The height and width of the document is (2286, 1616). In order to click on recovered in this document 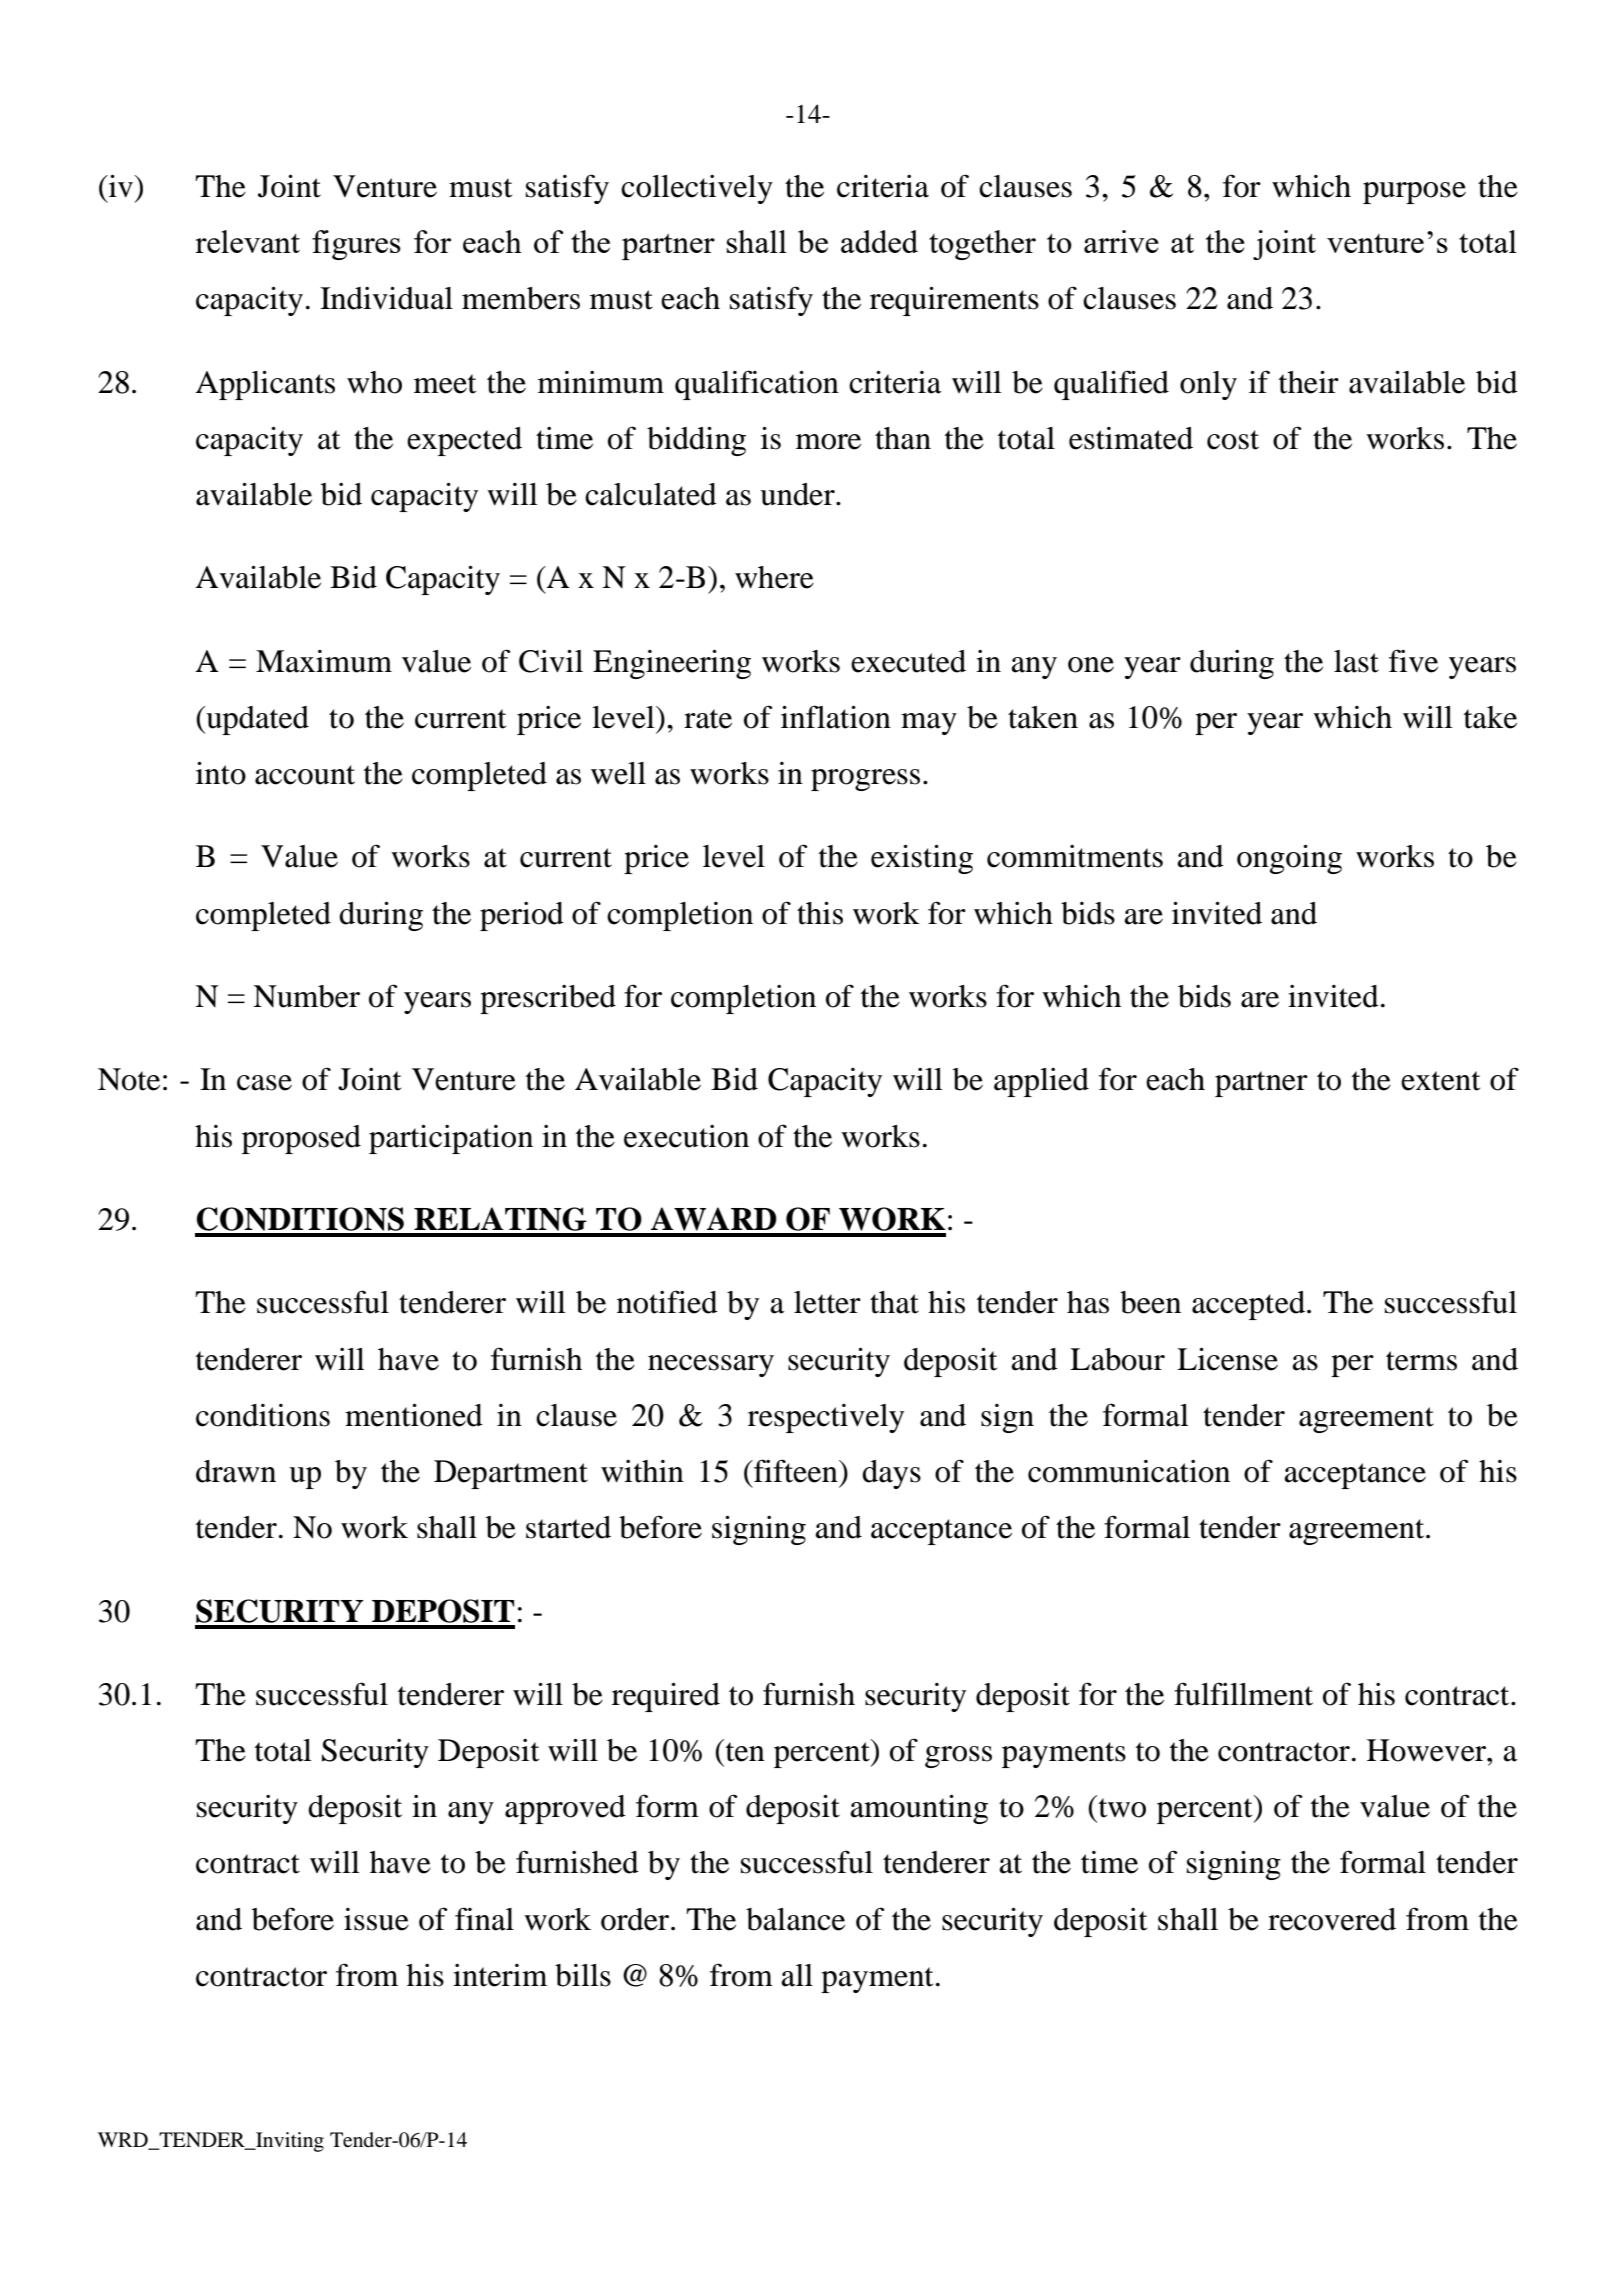, I will do `click(1332, 1919)`.
